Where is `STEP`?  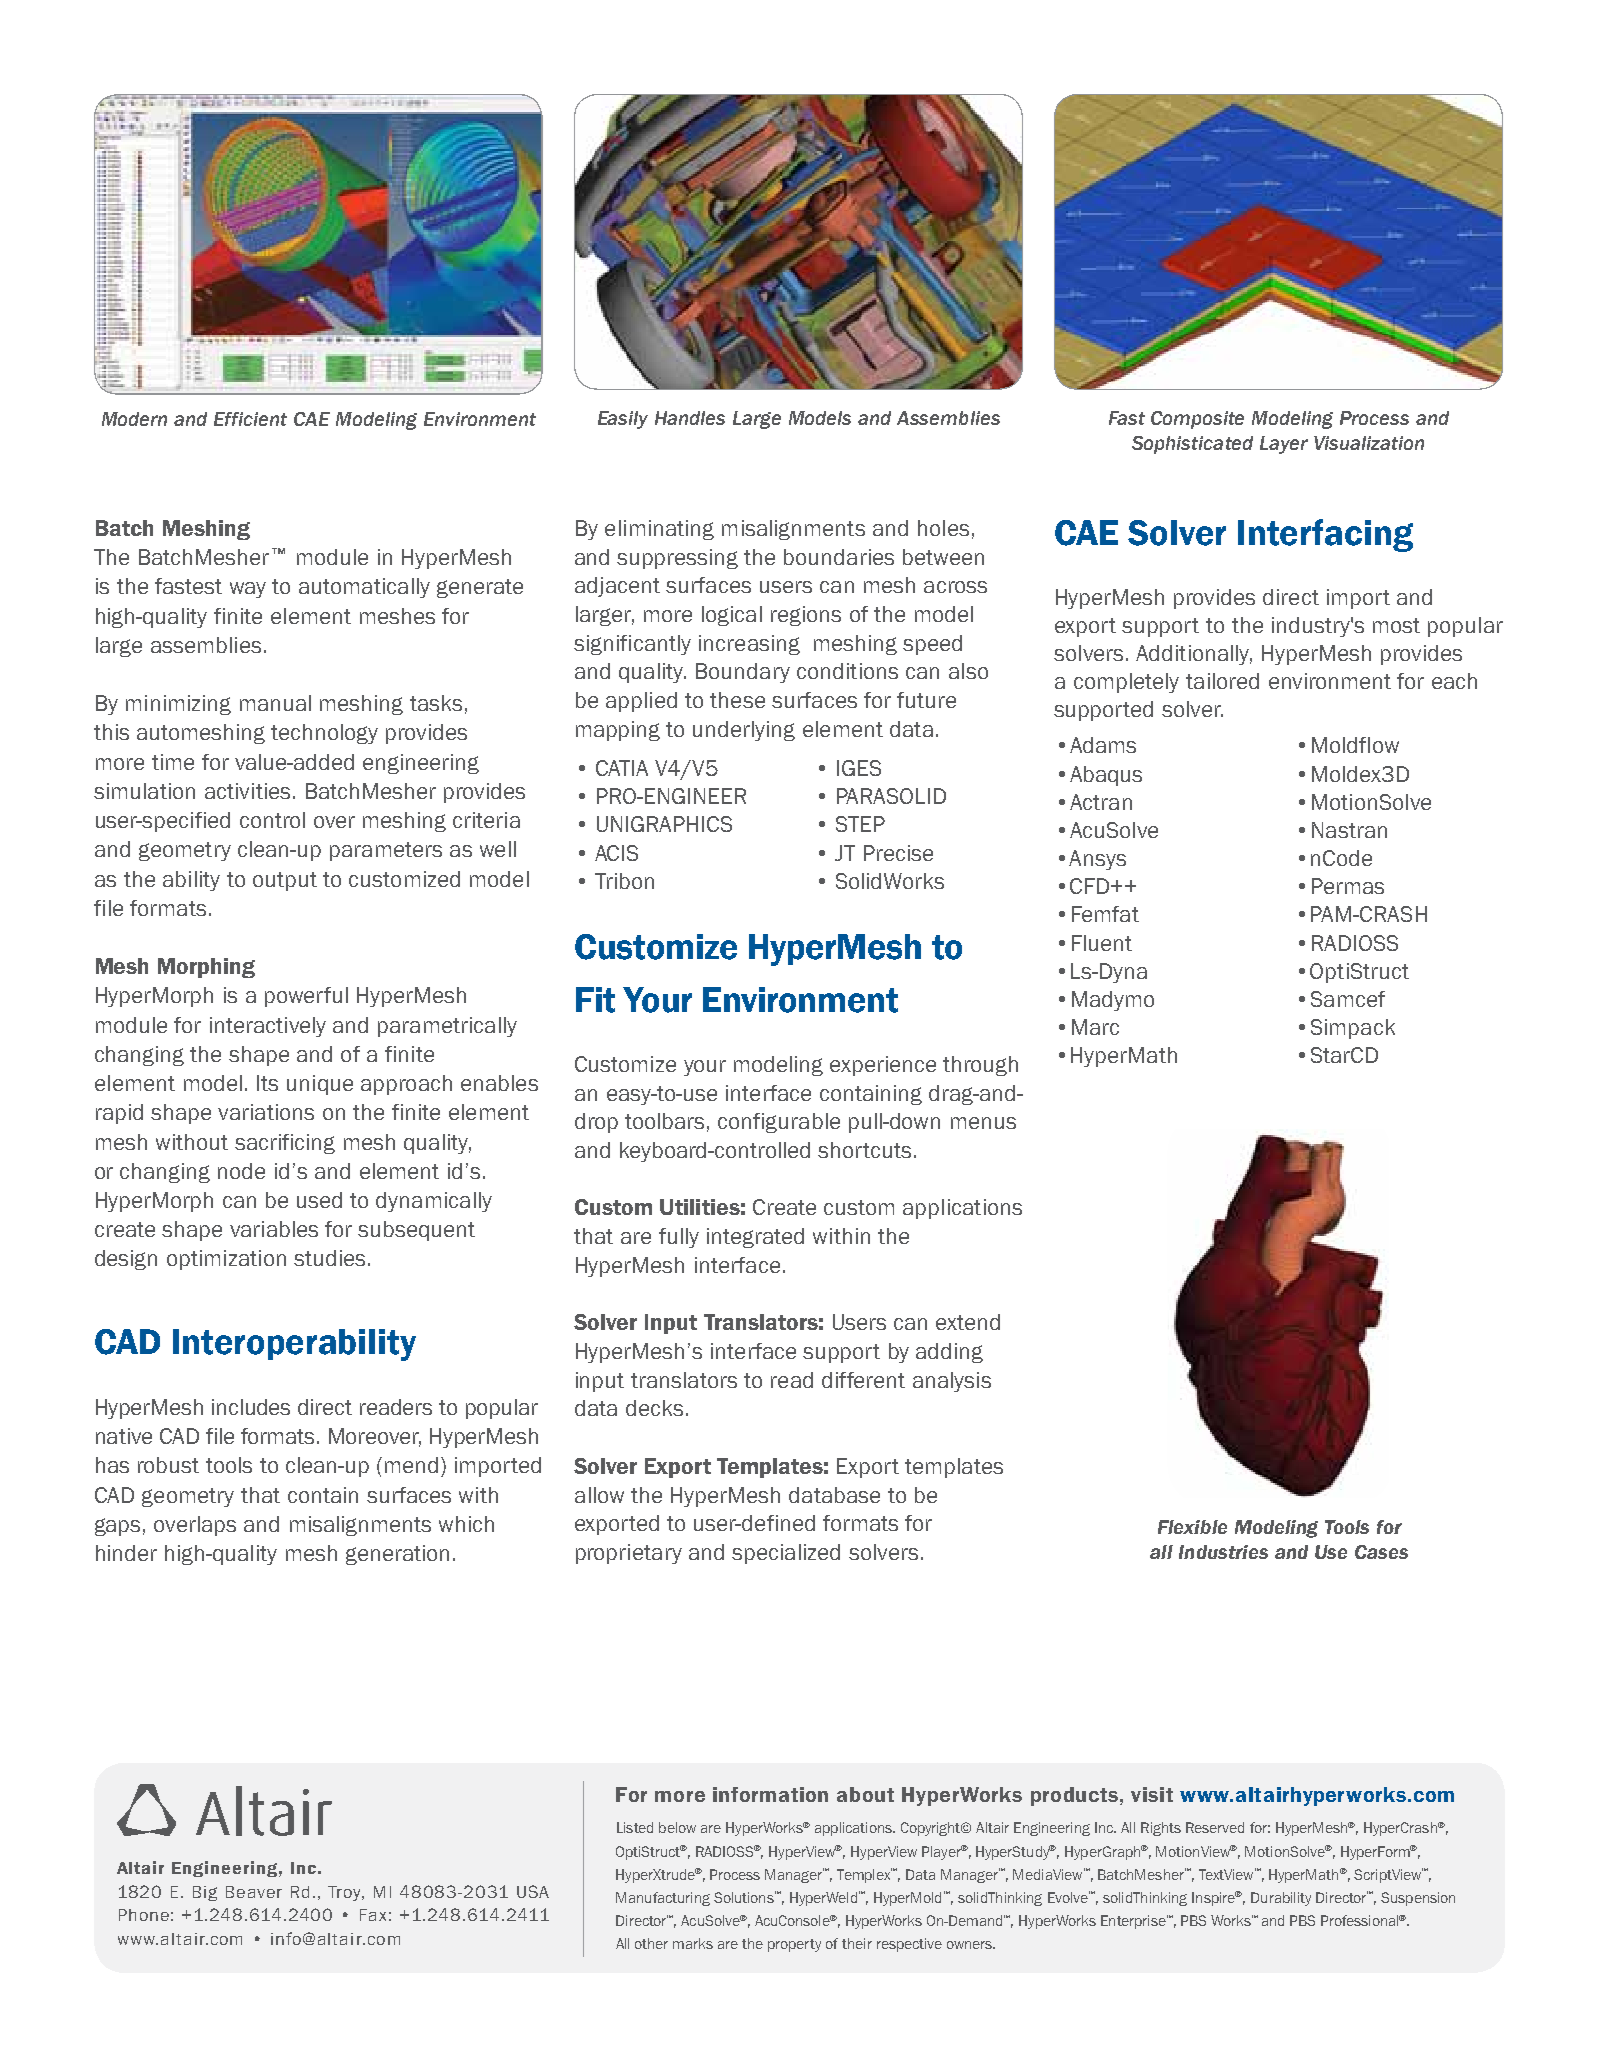 STEP is located at coordinates (860, 824).
